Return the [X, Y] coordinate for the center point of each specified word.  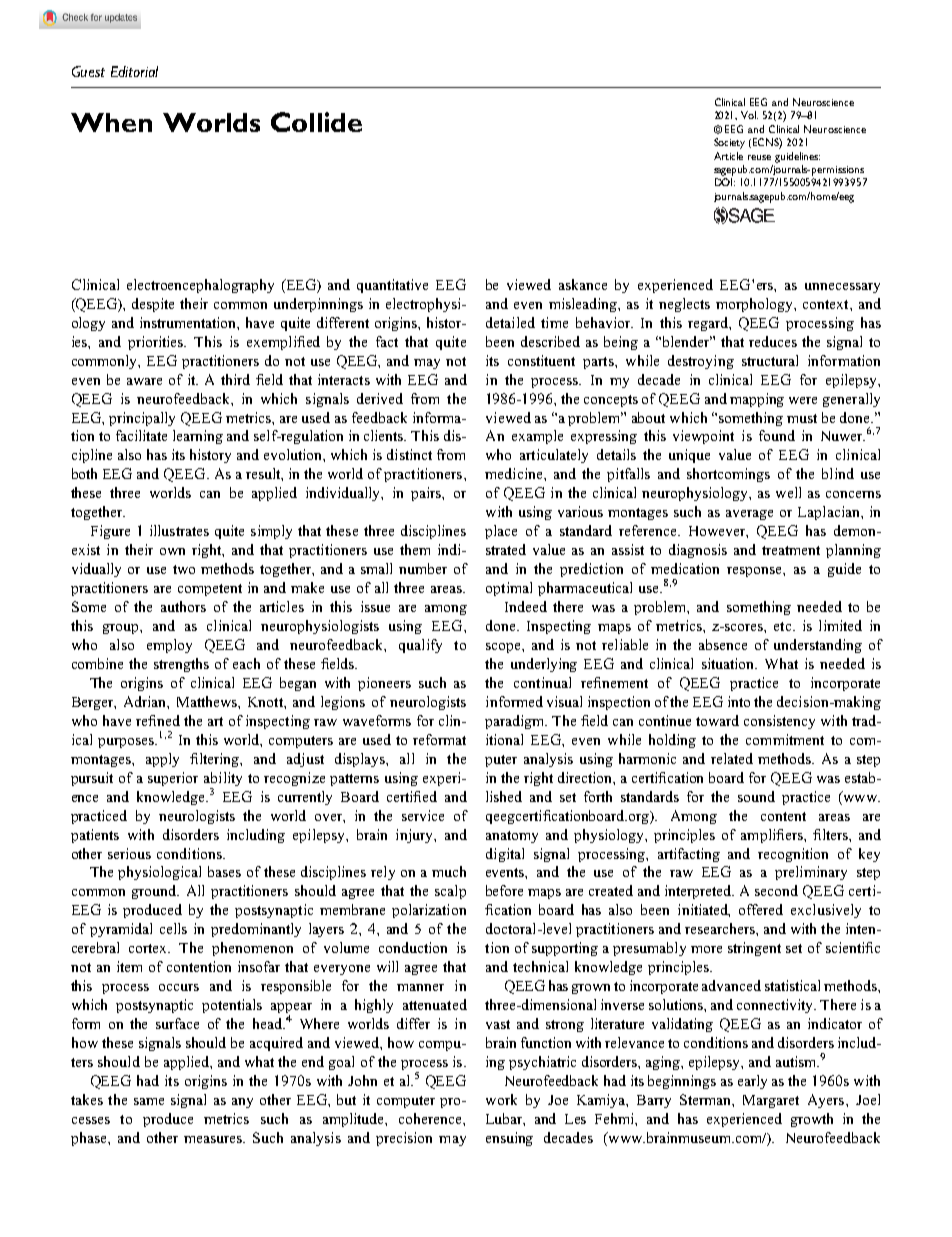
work [501, 1099]
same [149, 1101]
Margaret [771, 1101]
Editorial [134, 71]
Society [729, 143]
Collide [316, 122]
